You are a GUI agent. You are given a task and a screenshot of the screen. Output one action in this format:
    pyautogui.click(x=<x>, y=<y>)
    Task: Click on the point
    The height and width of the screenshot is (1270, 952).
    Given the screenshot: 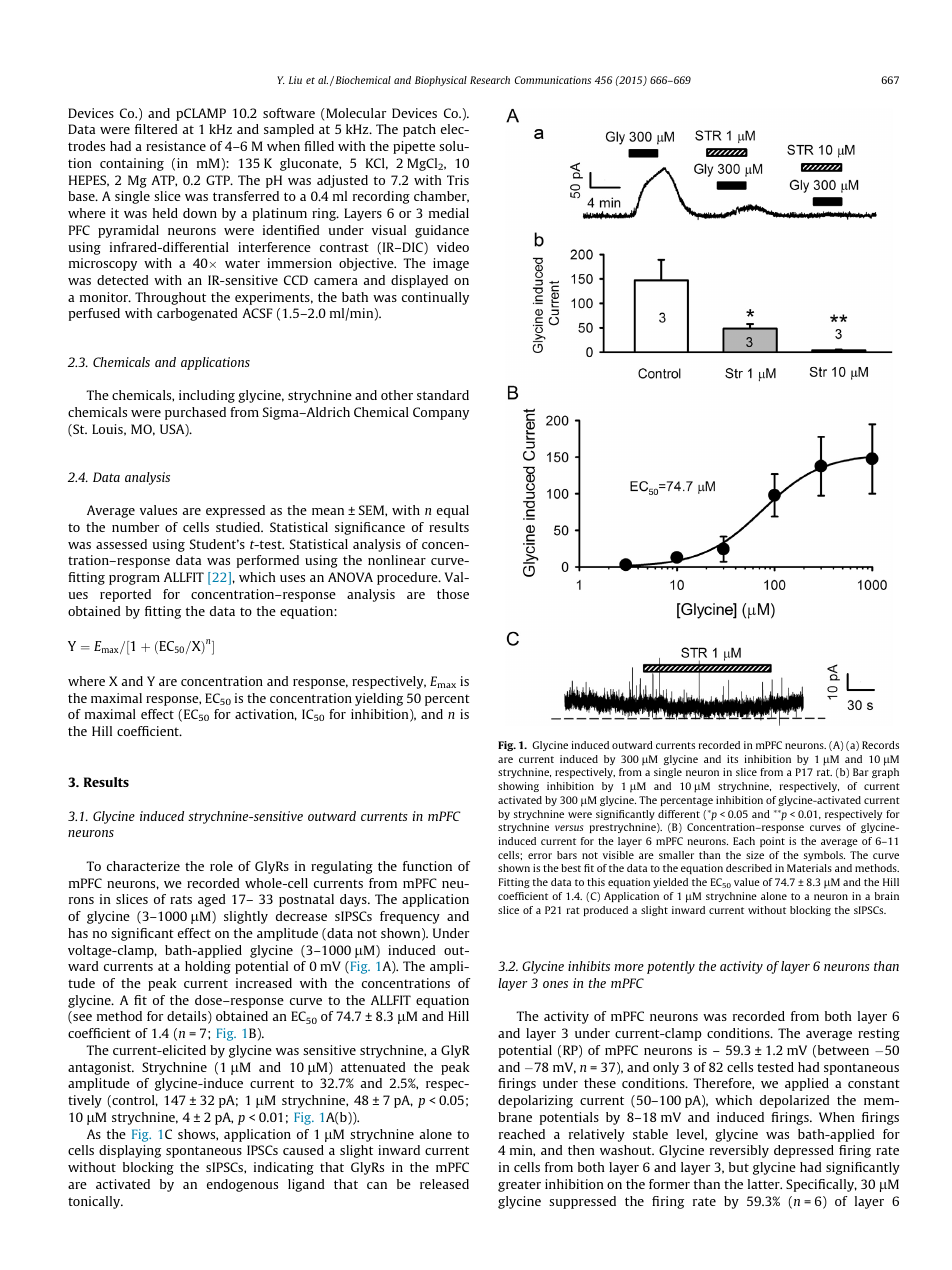 What is the action you would take?
    pyautogui.click(x=772, y=842)
